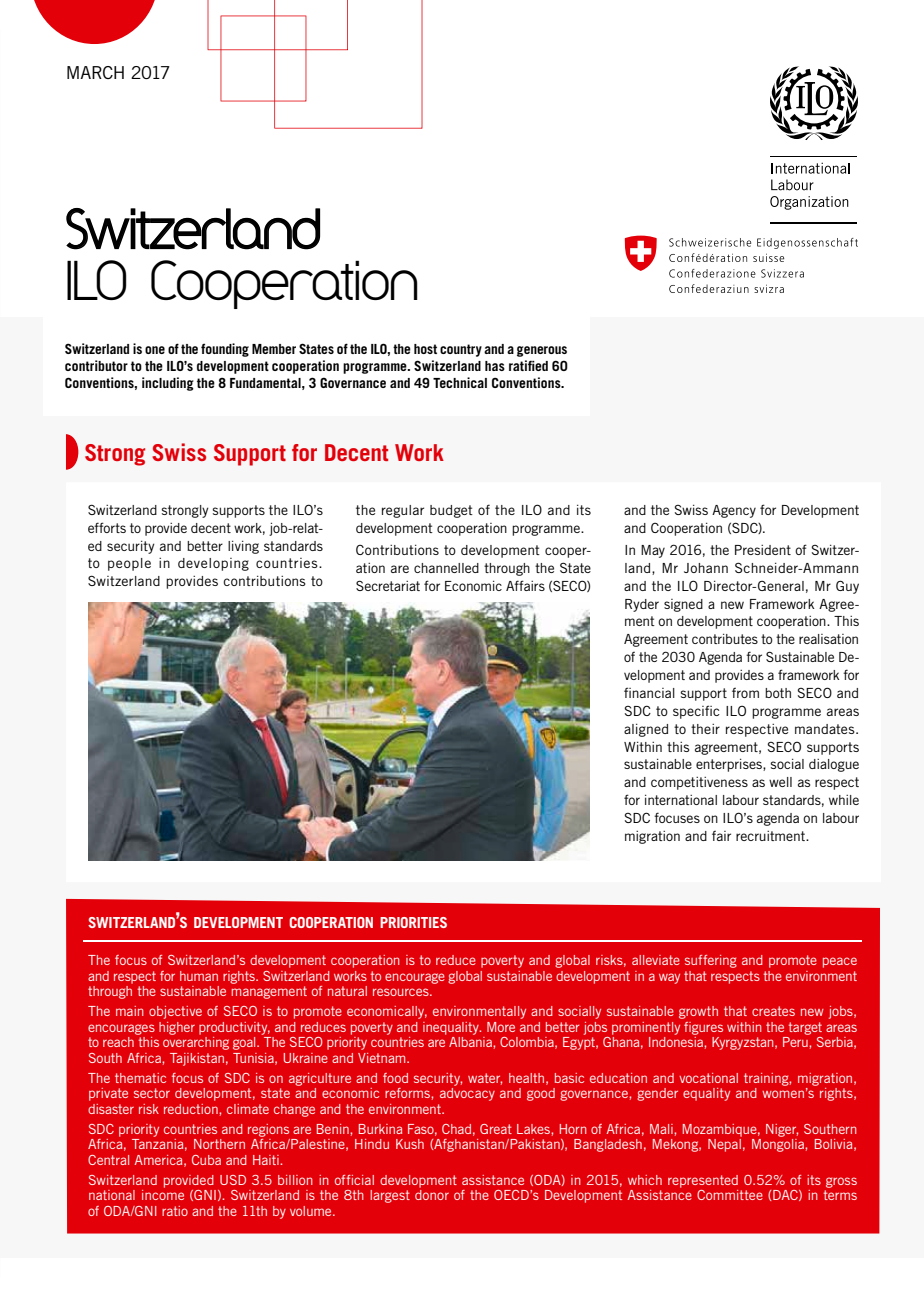 The height and width of the page is (1308, 924). What do you see at coordinates (734, 511) in the page?
I see `Agency` at bounding box center [734, 511].
